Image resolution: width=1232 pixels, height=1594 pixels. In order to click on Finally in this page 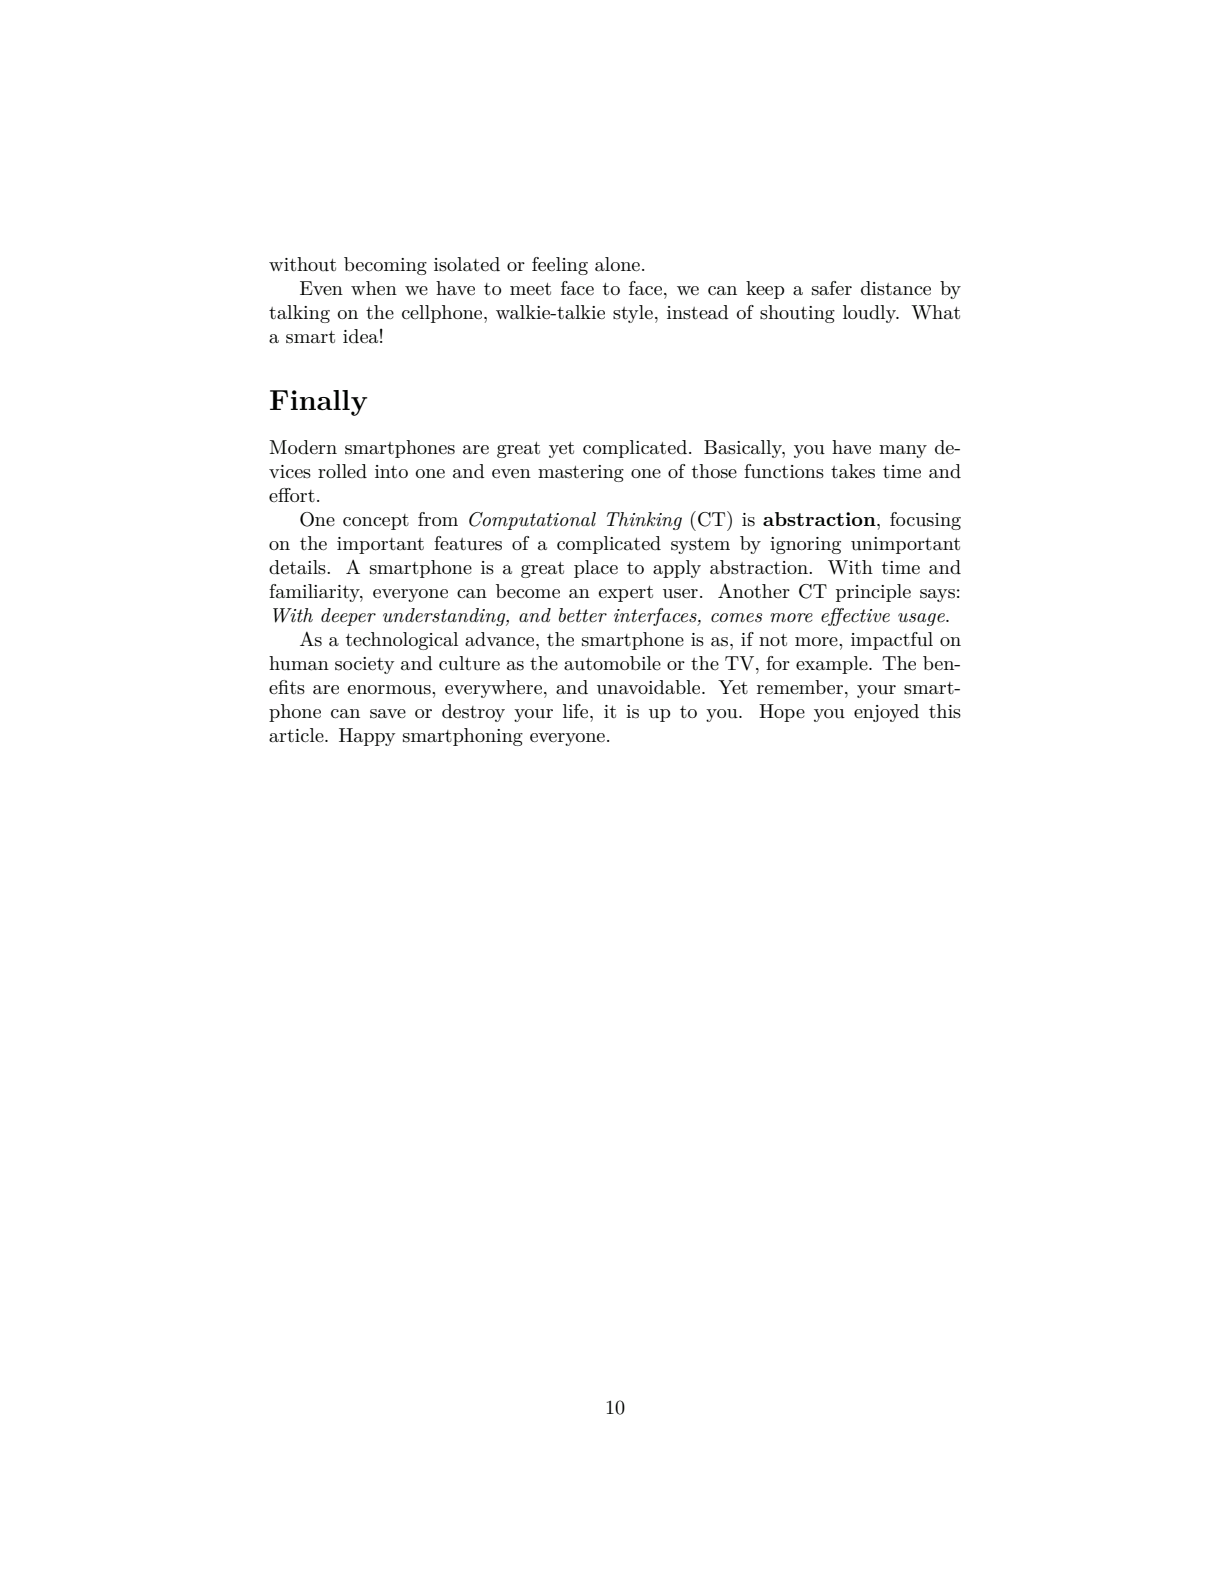, I will do `click(318, 403)`.
